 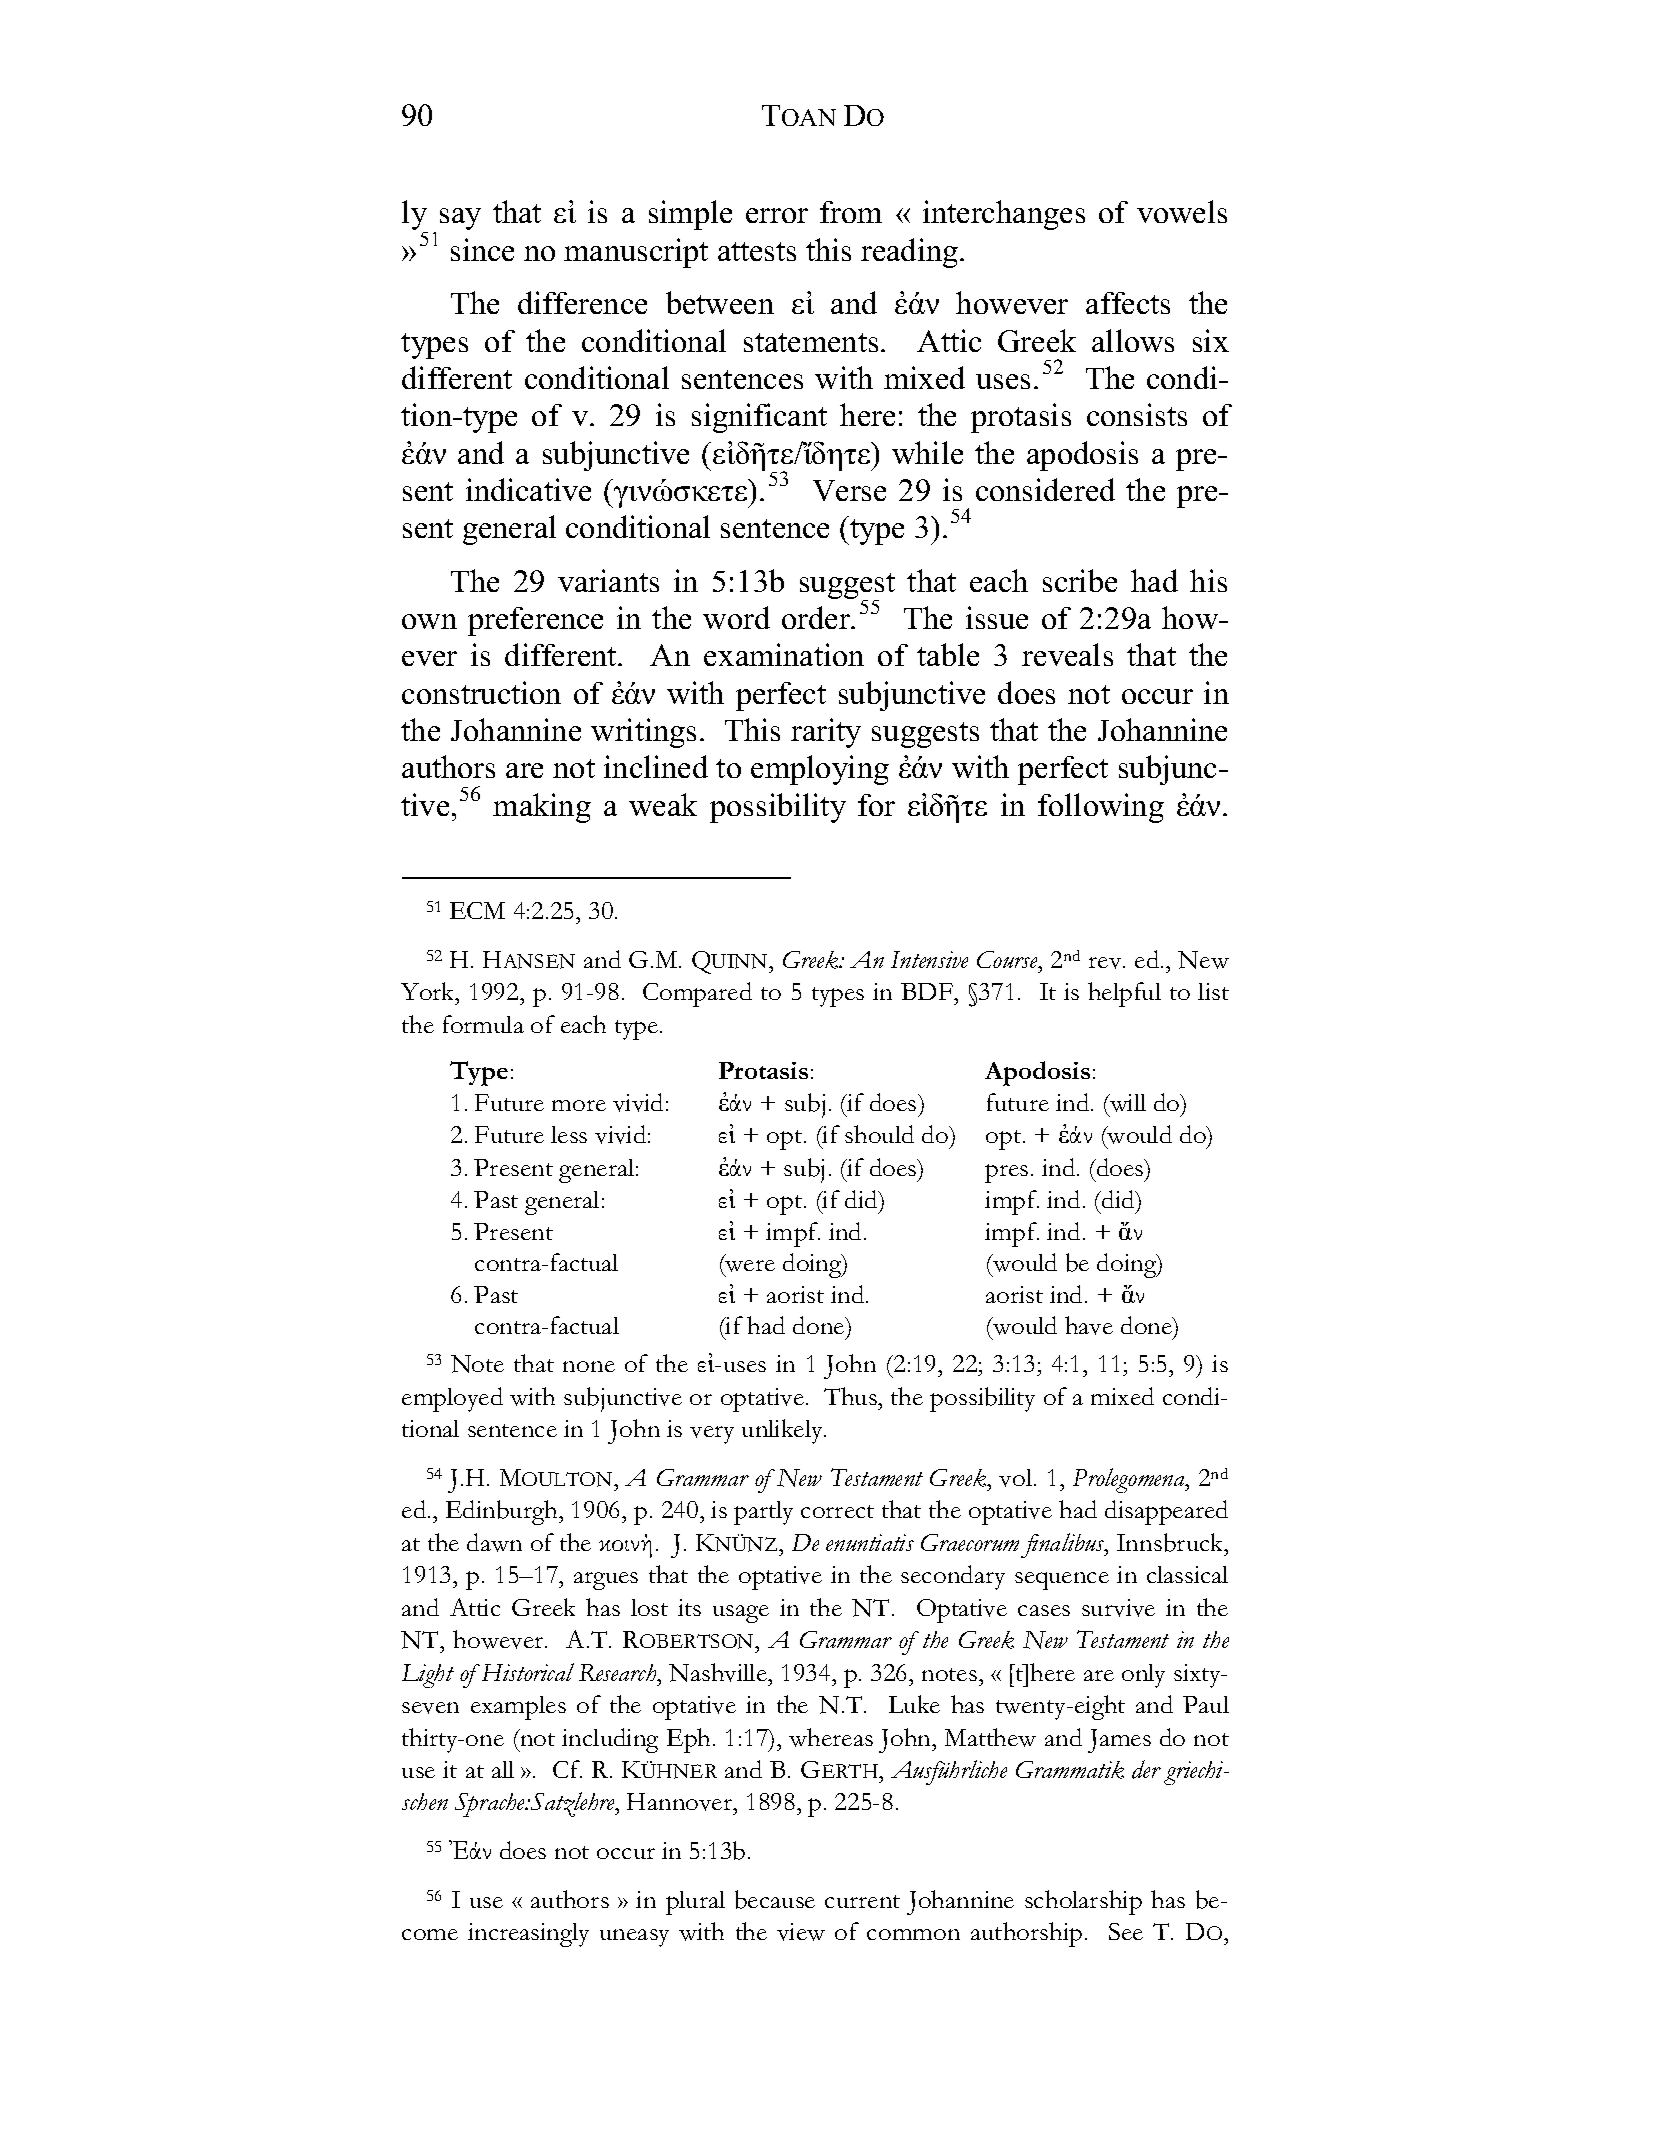 I want to click on correct, so click(x=837, y=1511).
